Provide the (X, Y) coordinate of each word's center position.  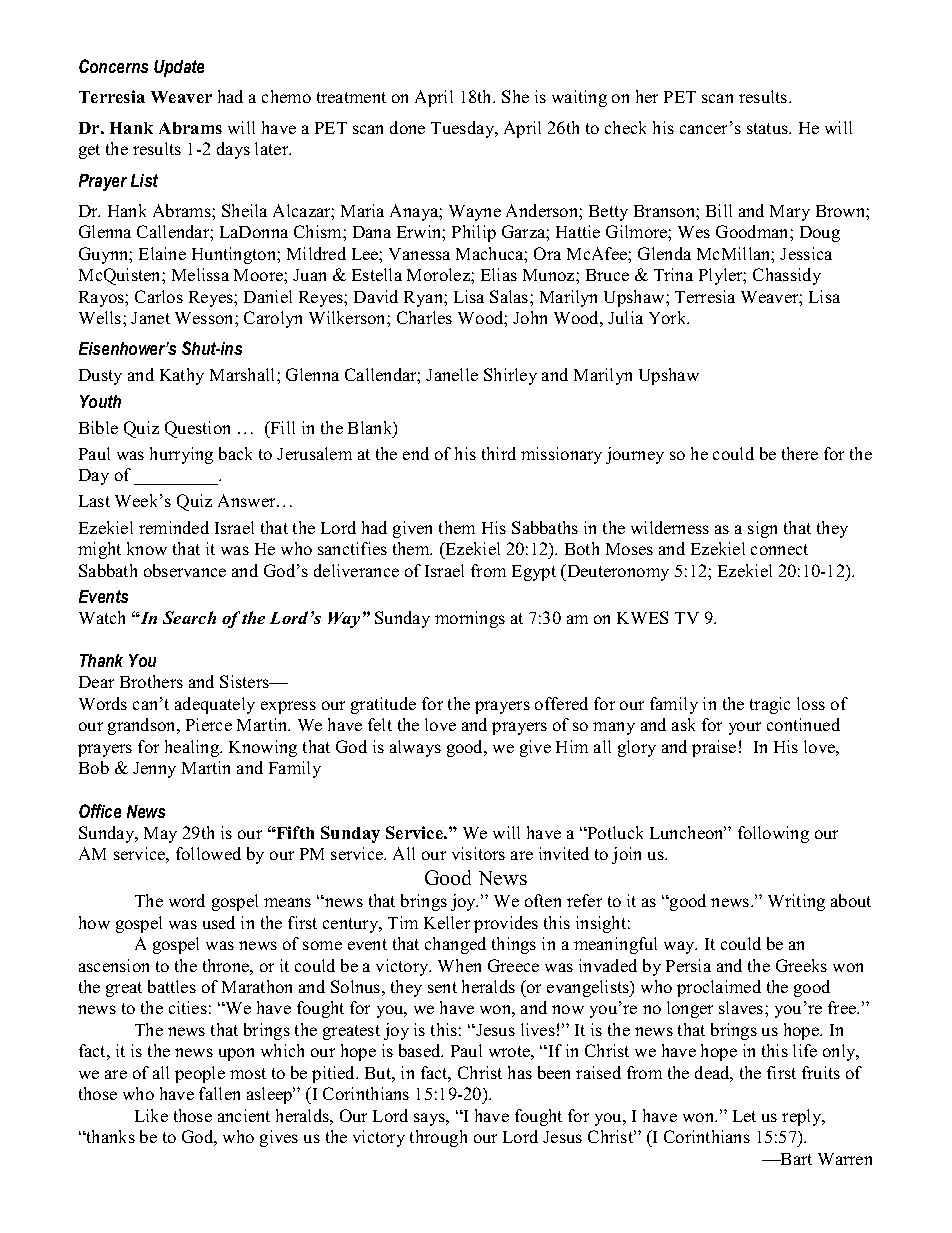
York (669, 317)
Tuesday (464, 129)
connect (779, 549)
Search (189, 617)
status (768, 128)
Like (151, 1115)
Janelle (452, 374)
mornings (470, 619)
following (773, 834)
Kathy (182, 376)
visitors (478, 853)
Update (179, 68)
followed (208, 853)
